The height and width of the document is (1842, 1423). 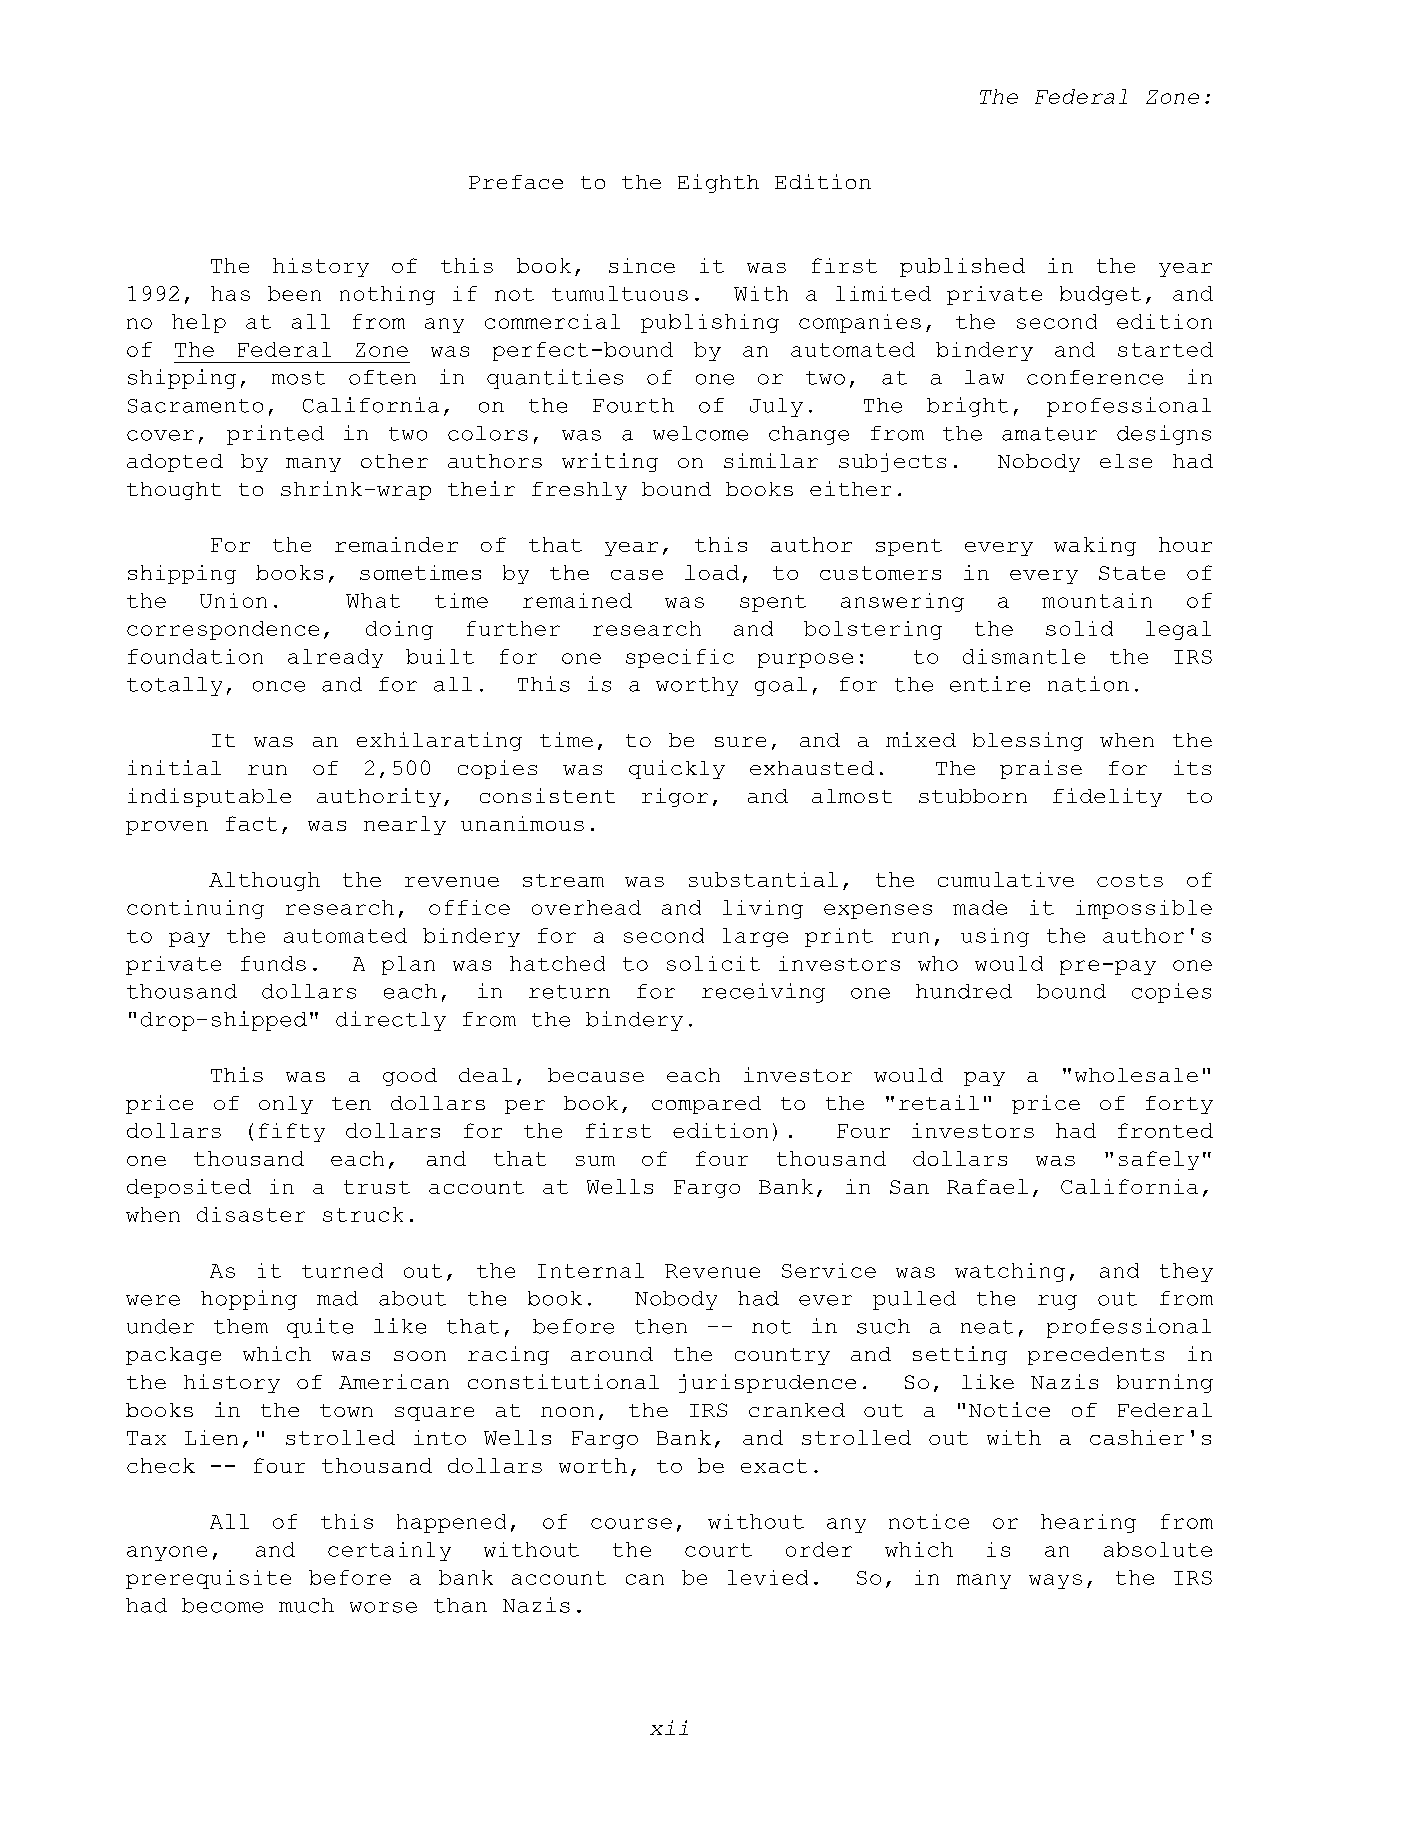 What do you see at coordinates (637, 575) in the document?
I see `case` at bounding box center [637, 575].
